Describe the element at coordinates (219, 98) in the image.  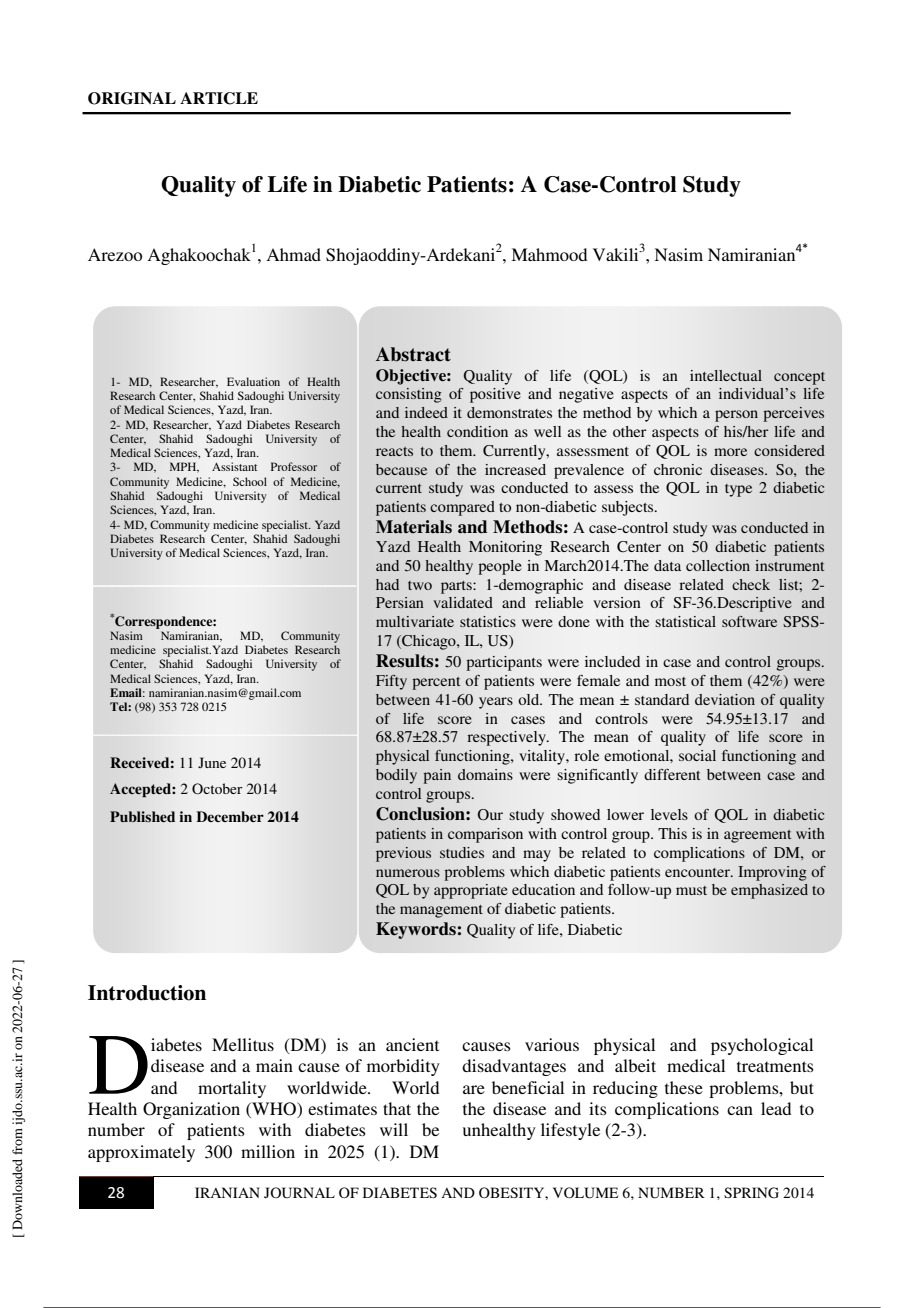
I see `ARTICLE` at that location.
